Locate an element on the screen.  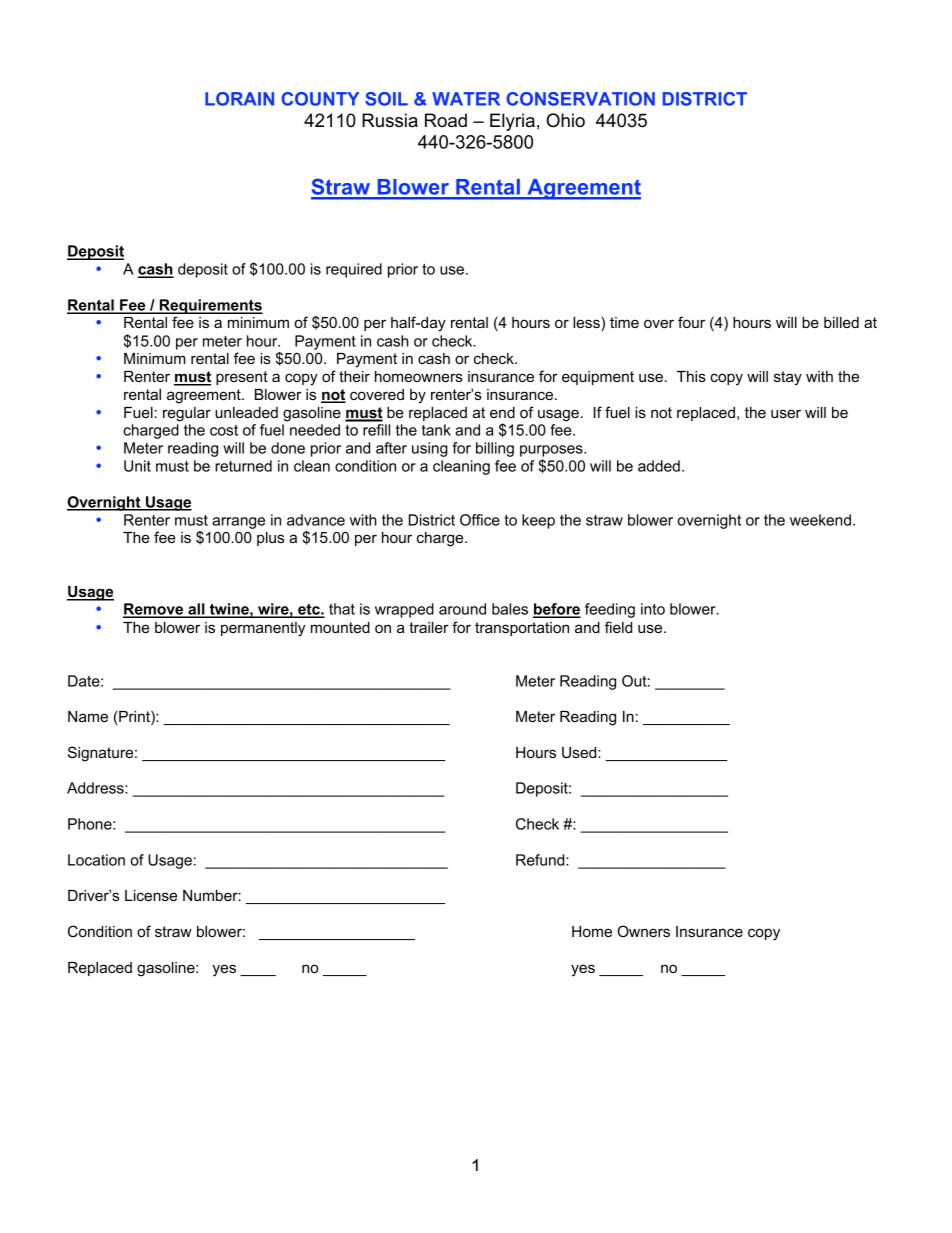
Office is located at coordinates (480, 520).
